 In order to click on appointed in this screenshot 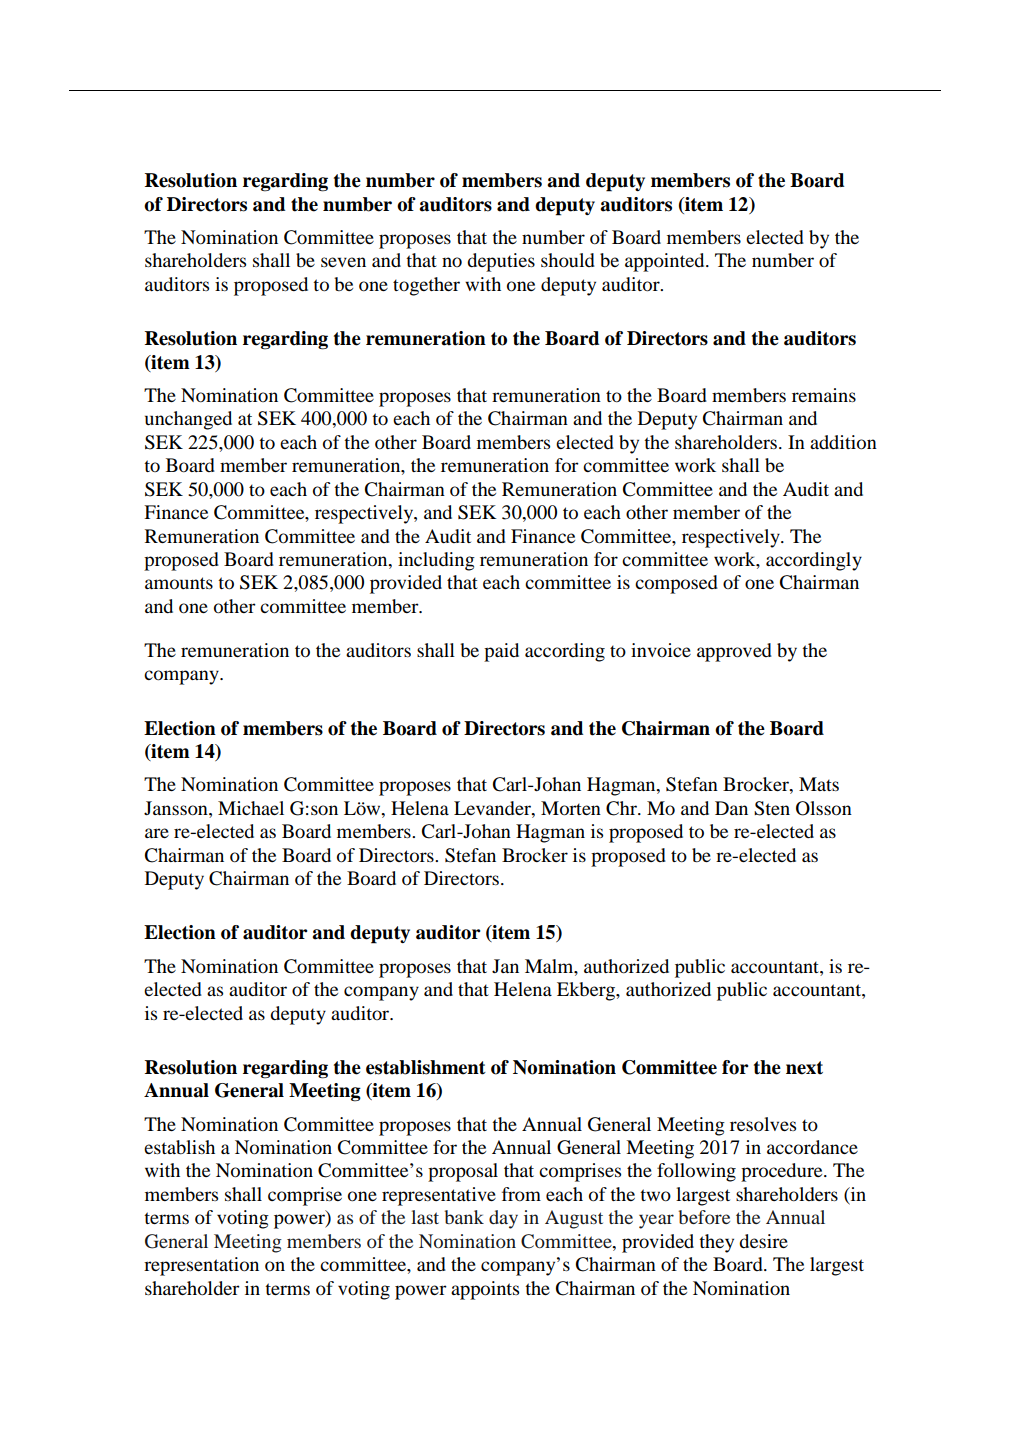, I will do `click(666, 262)`.
